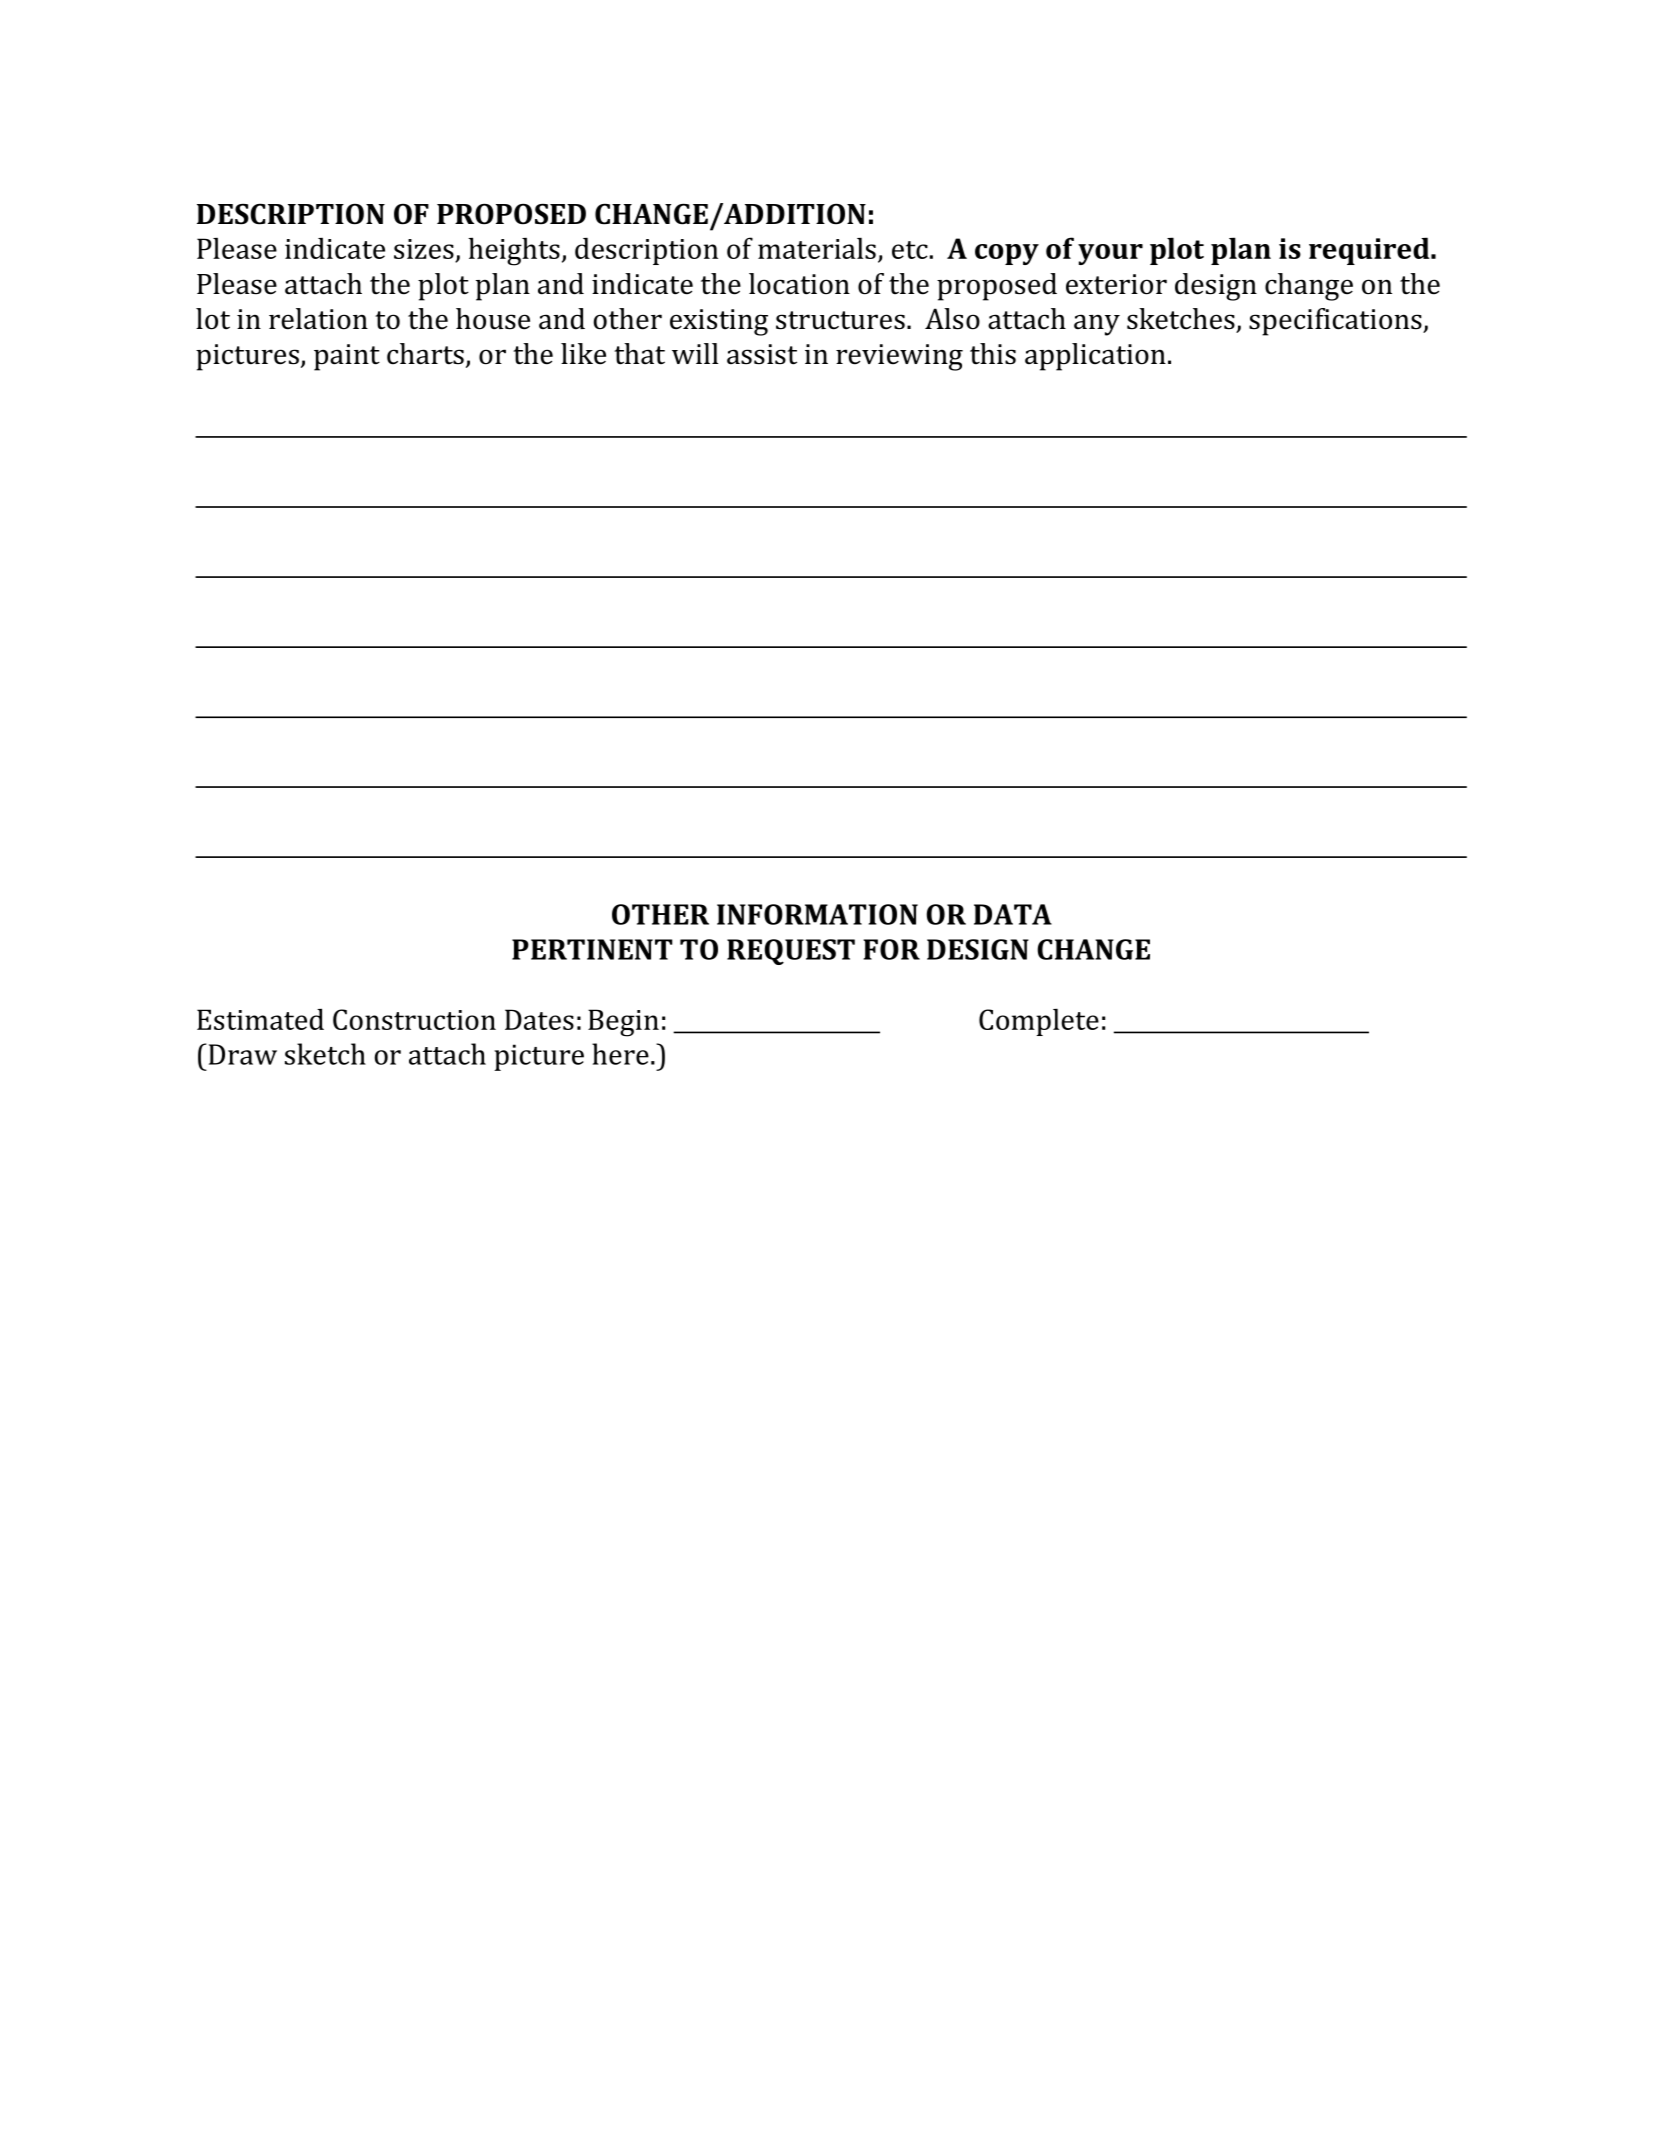 This document has width=1662, height=2151. I want to click on here, so click(620, 1054).
